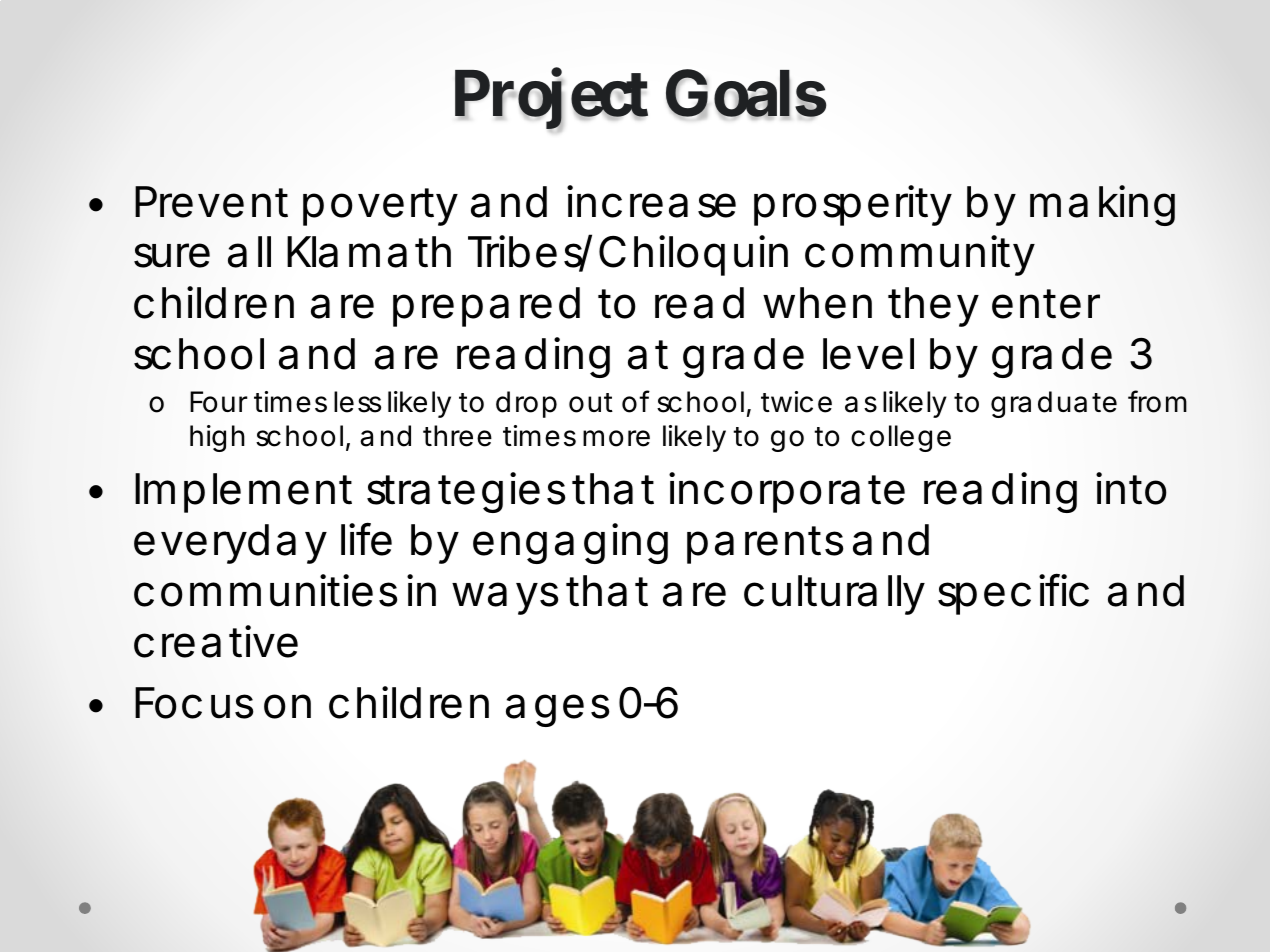  I want to click on Implement, so click(243, 493).
